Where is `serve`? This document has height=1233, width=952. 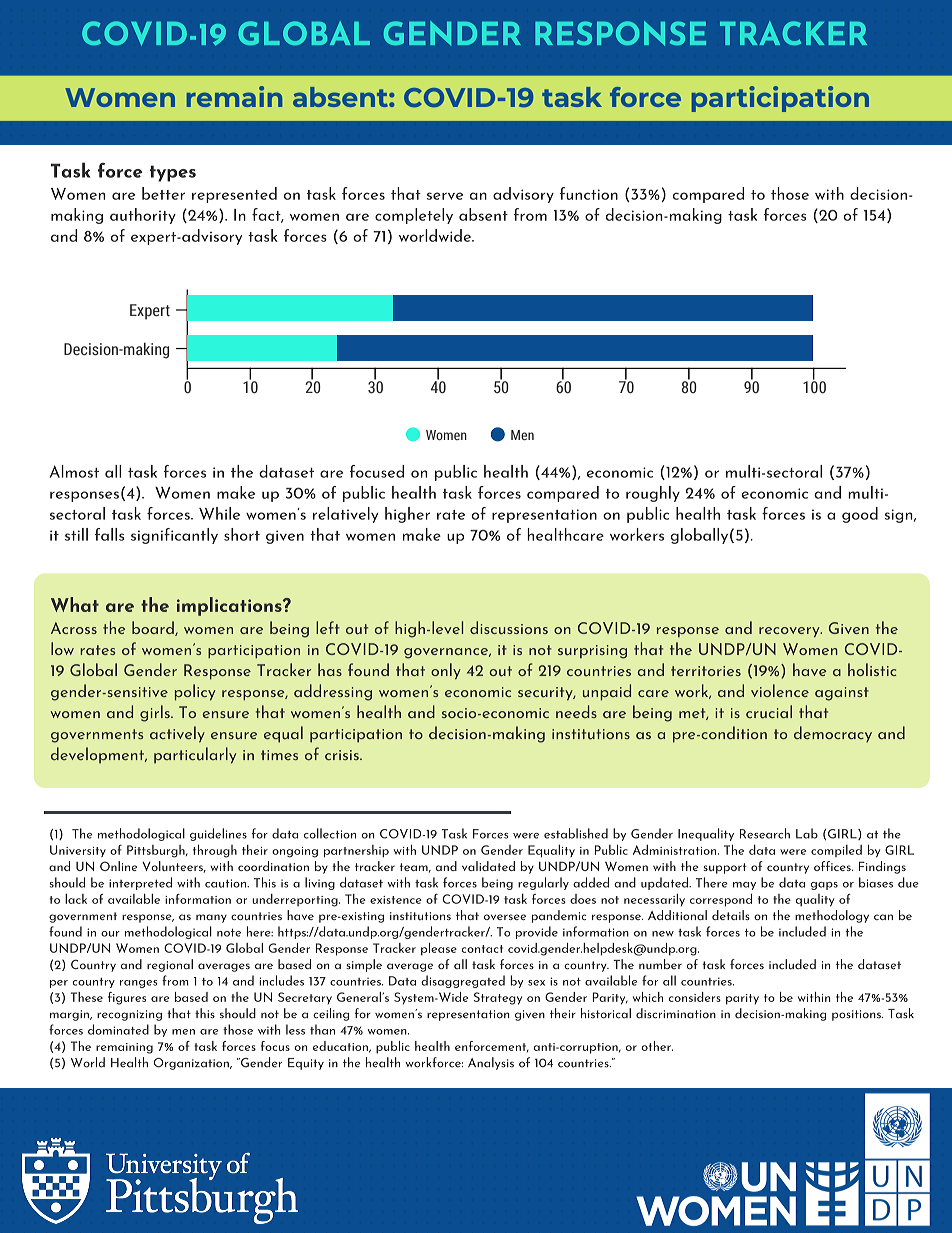
serve is located at coordinates (445, 196).
